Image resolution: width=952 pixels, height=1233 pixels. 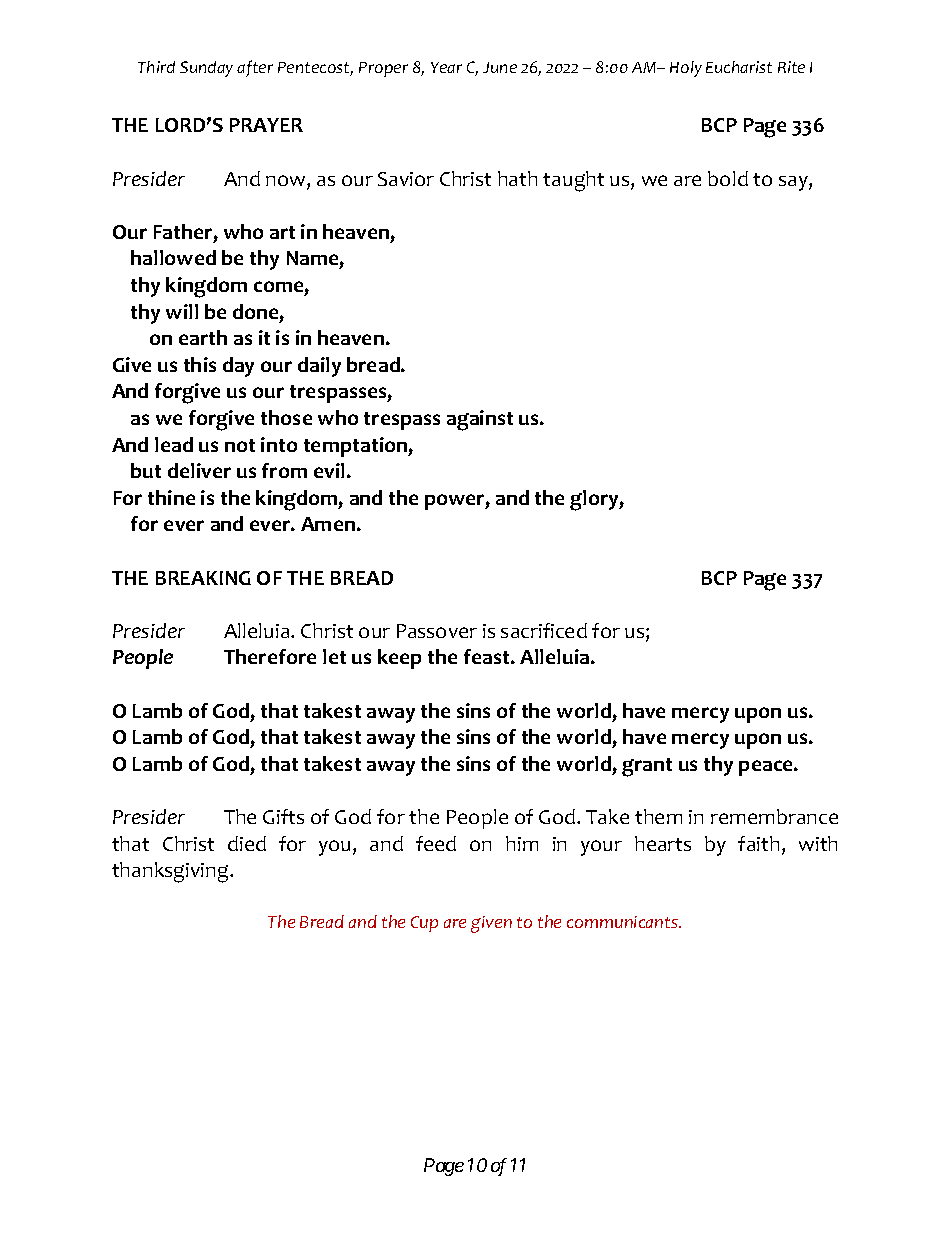 I want to click on June, so click(x=500, y=67).
